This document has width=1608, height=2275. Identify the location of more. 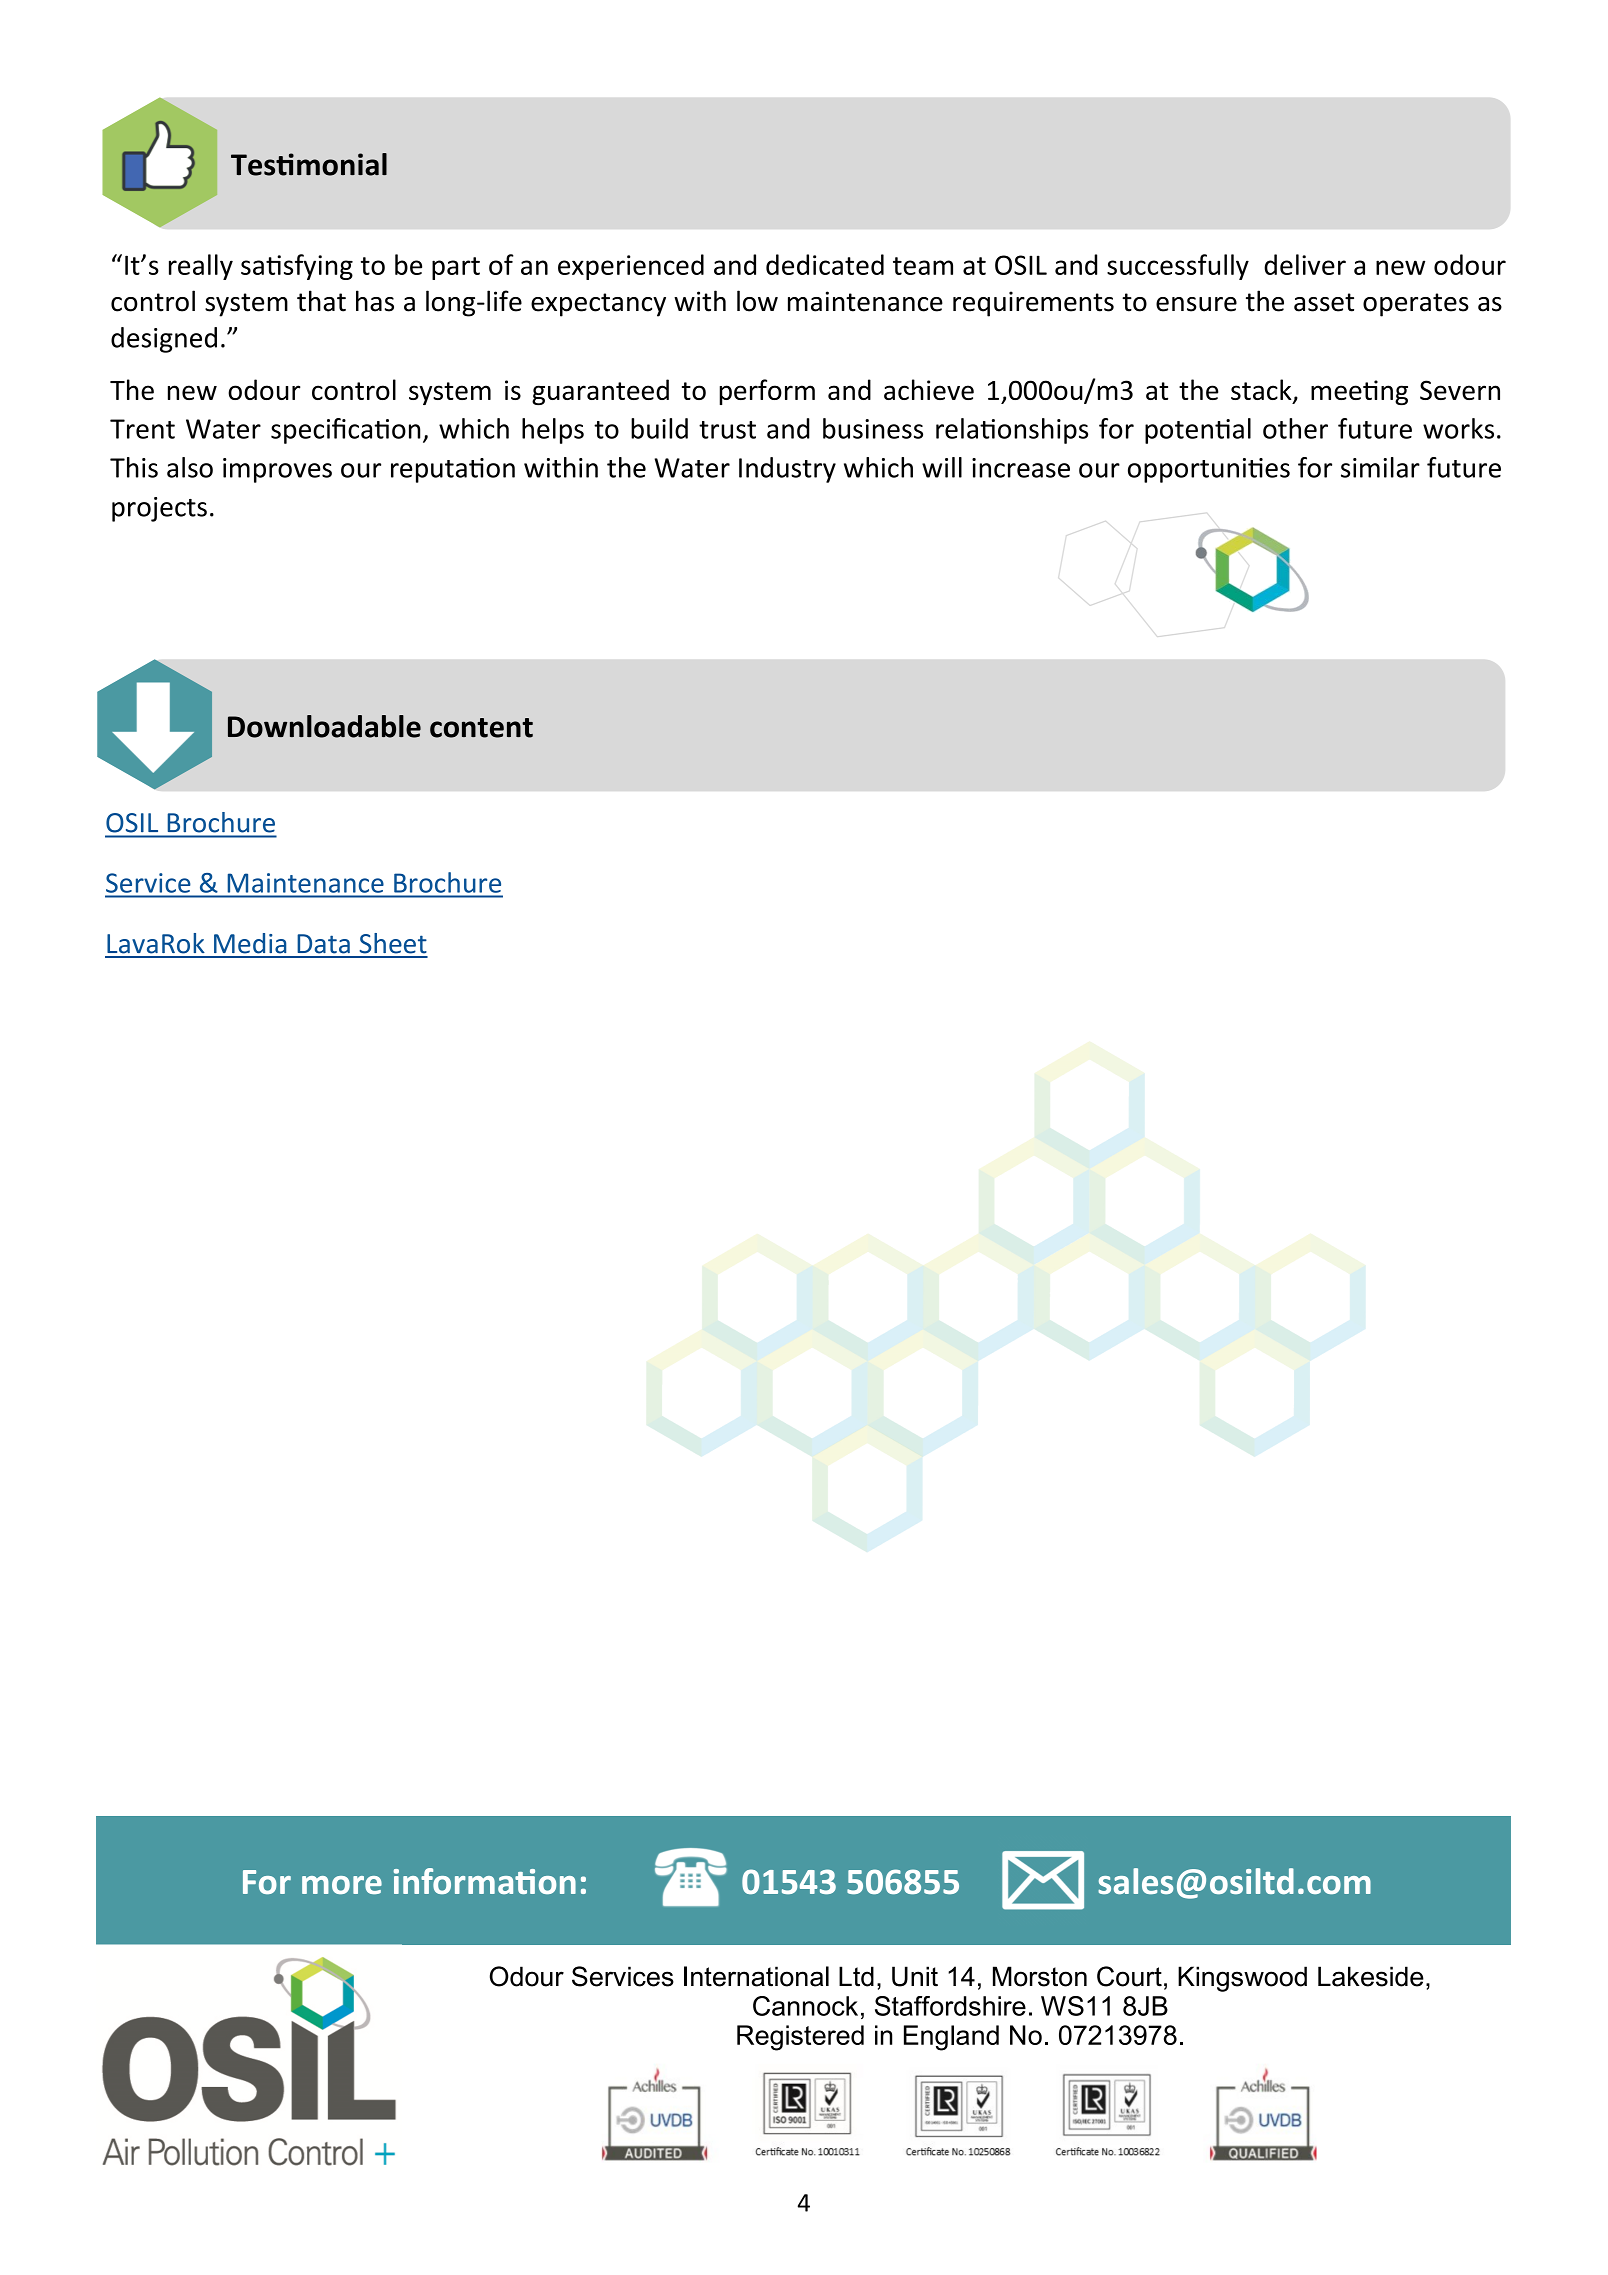
(342, 1885).
